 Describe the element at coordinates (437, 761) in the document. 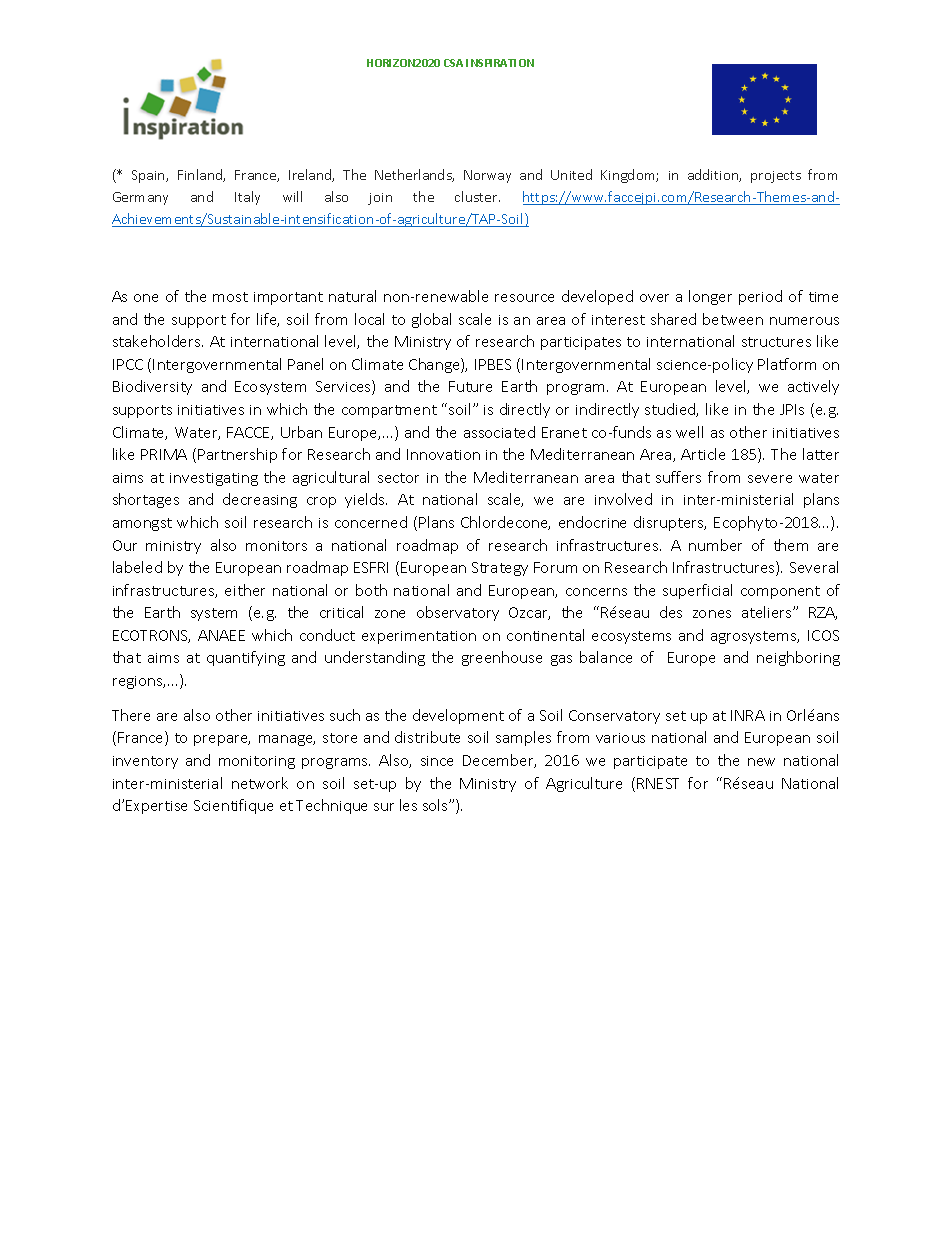

I see `since` at that location.
